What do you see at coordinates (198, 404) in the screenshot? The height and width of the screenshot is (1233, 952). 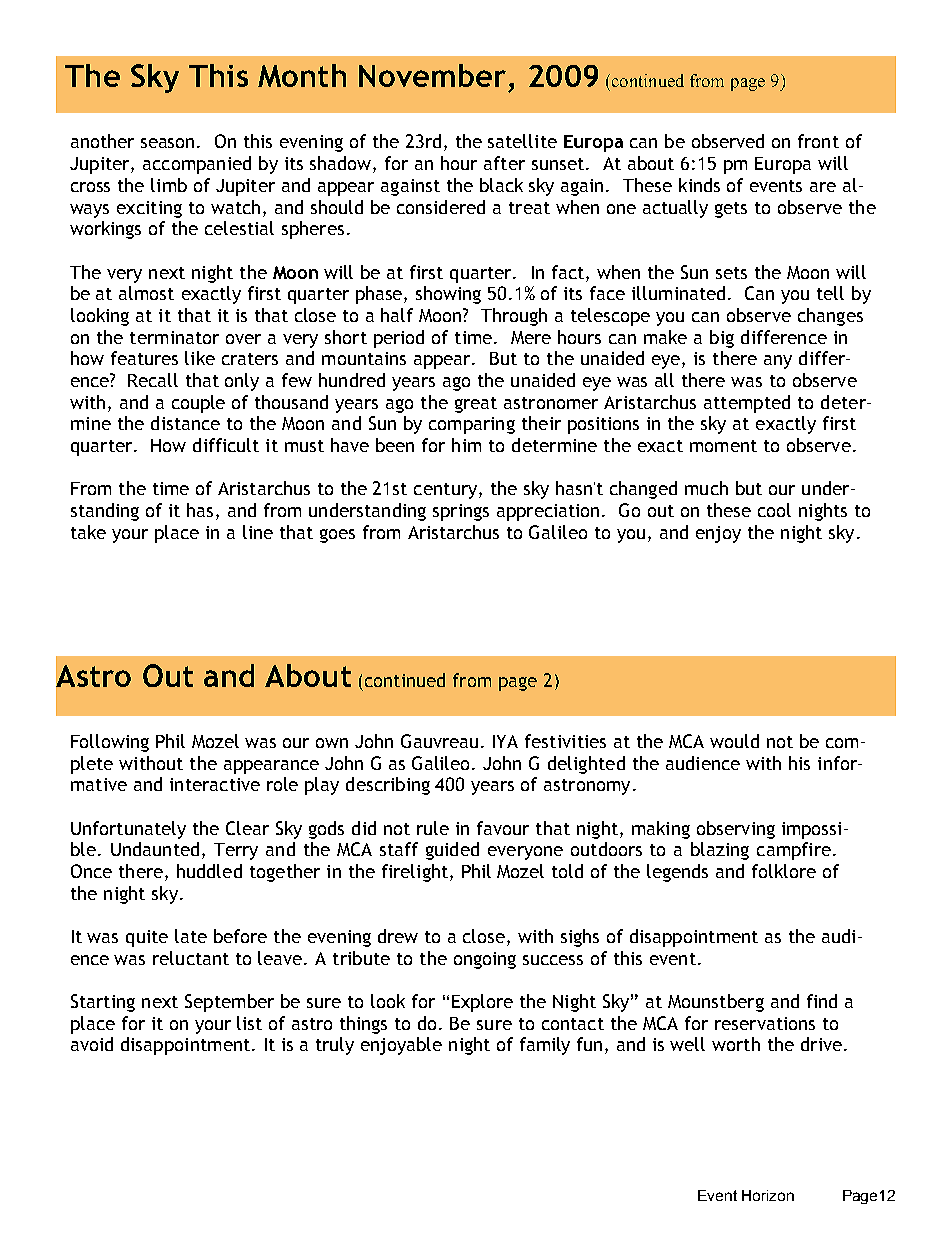 I see `couple` at bounding box center [198, 404].
